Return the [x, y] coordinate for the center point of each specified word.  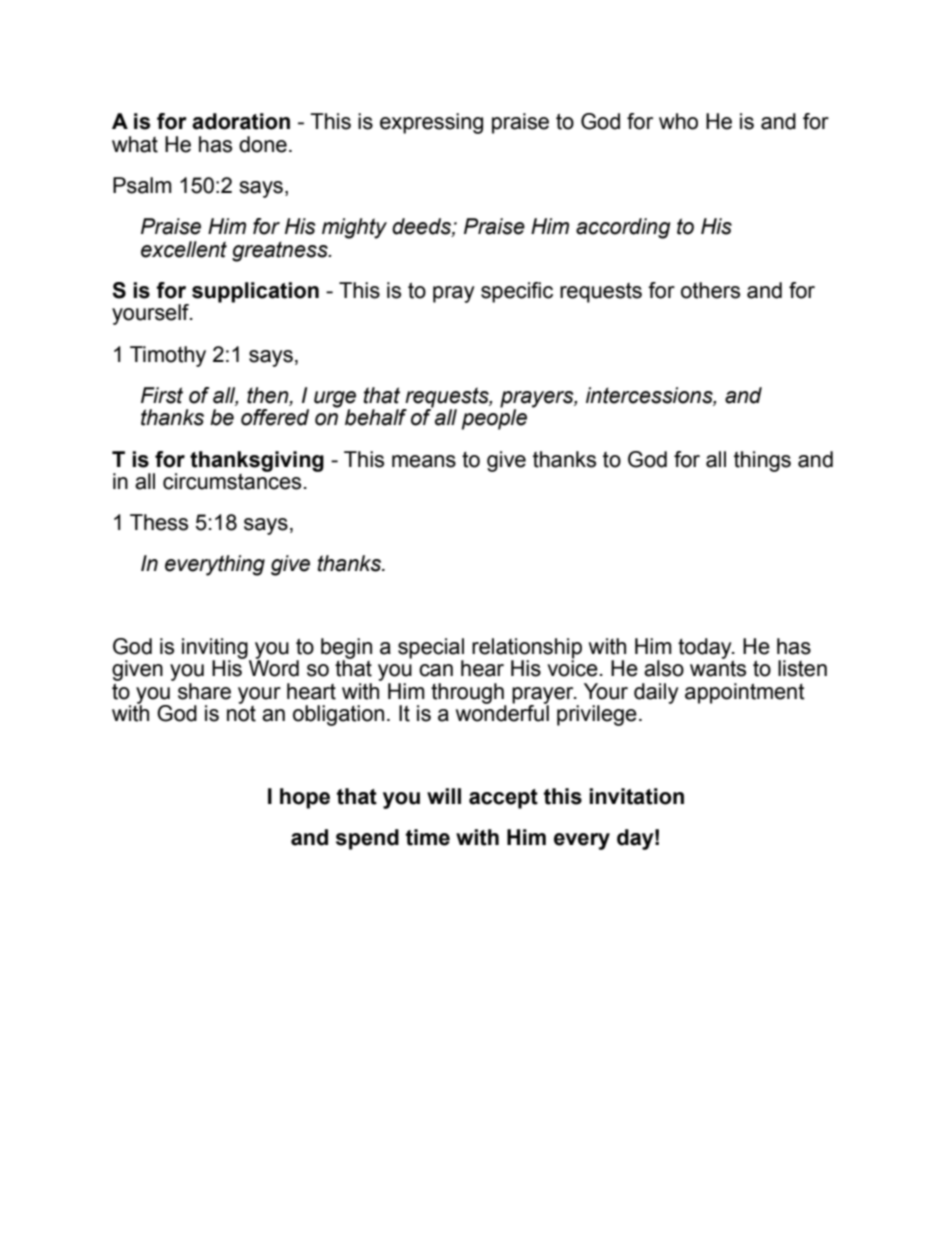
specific [517, 292]
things [762, 461]
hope [305, 798]
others [710, 290]
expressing [431, 123]
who [678, 121]
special [431, 649]
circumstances [232, 480]
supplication [255, 292]
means [424, 461]
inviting [216, 649]
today [706, 649]
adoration [241, 121]
